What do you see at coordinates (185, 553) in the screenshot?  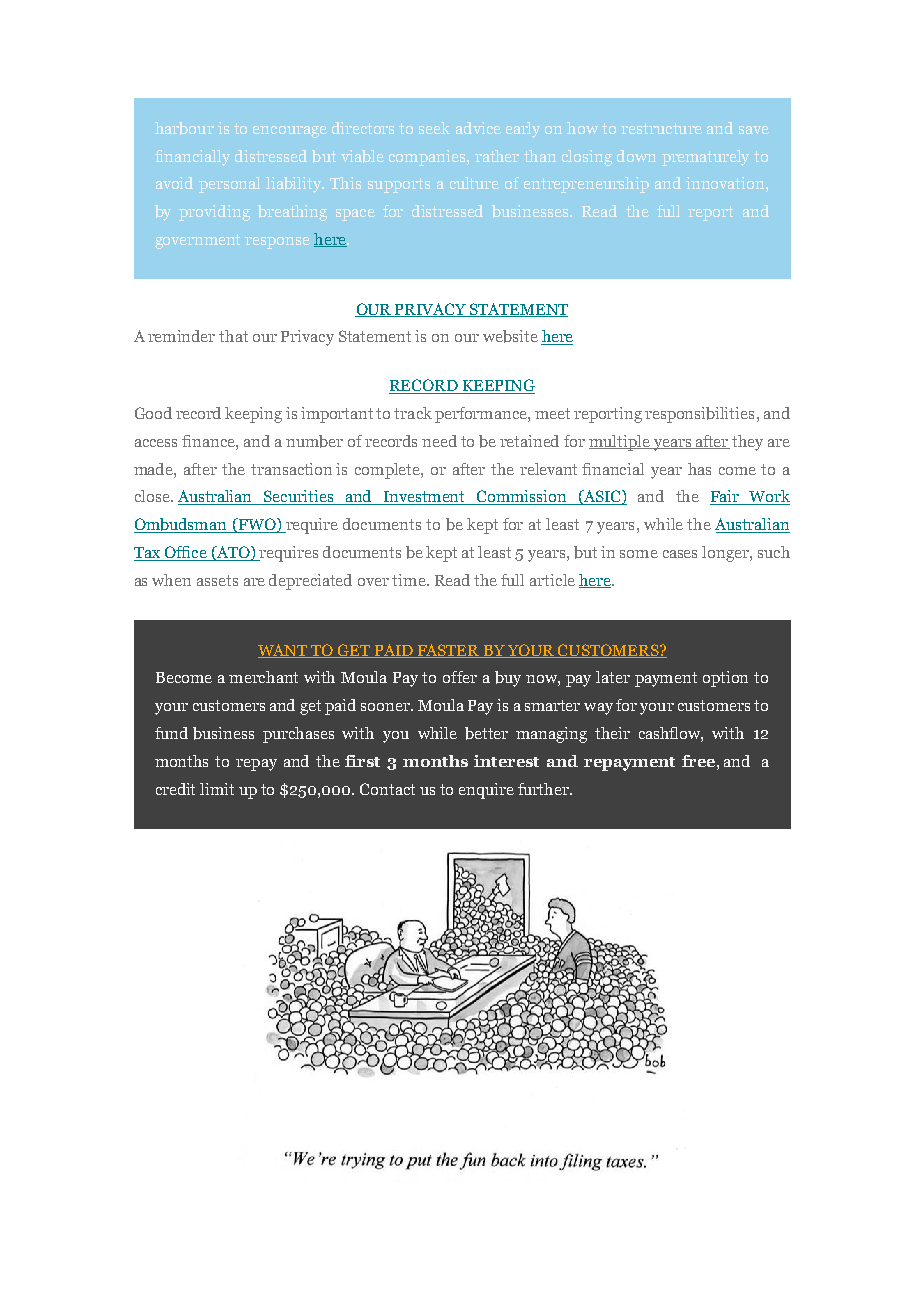 I see `Office` at bounding box center [185, 553].
